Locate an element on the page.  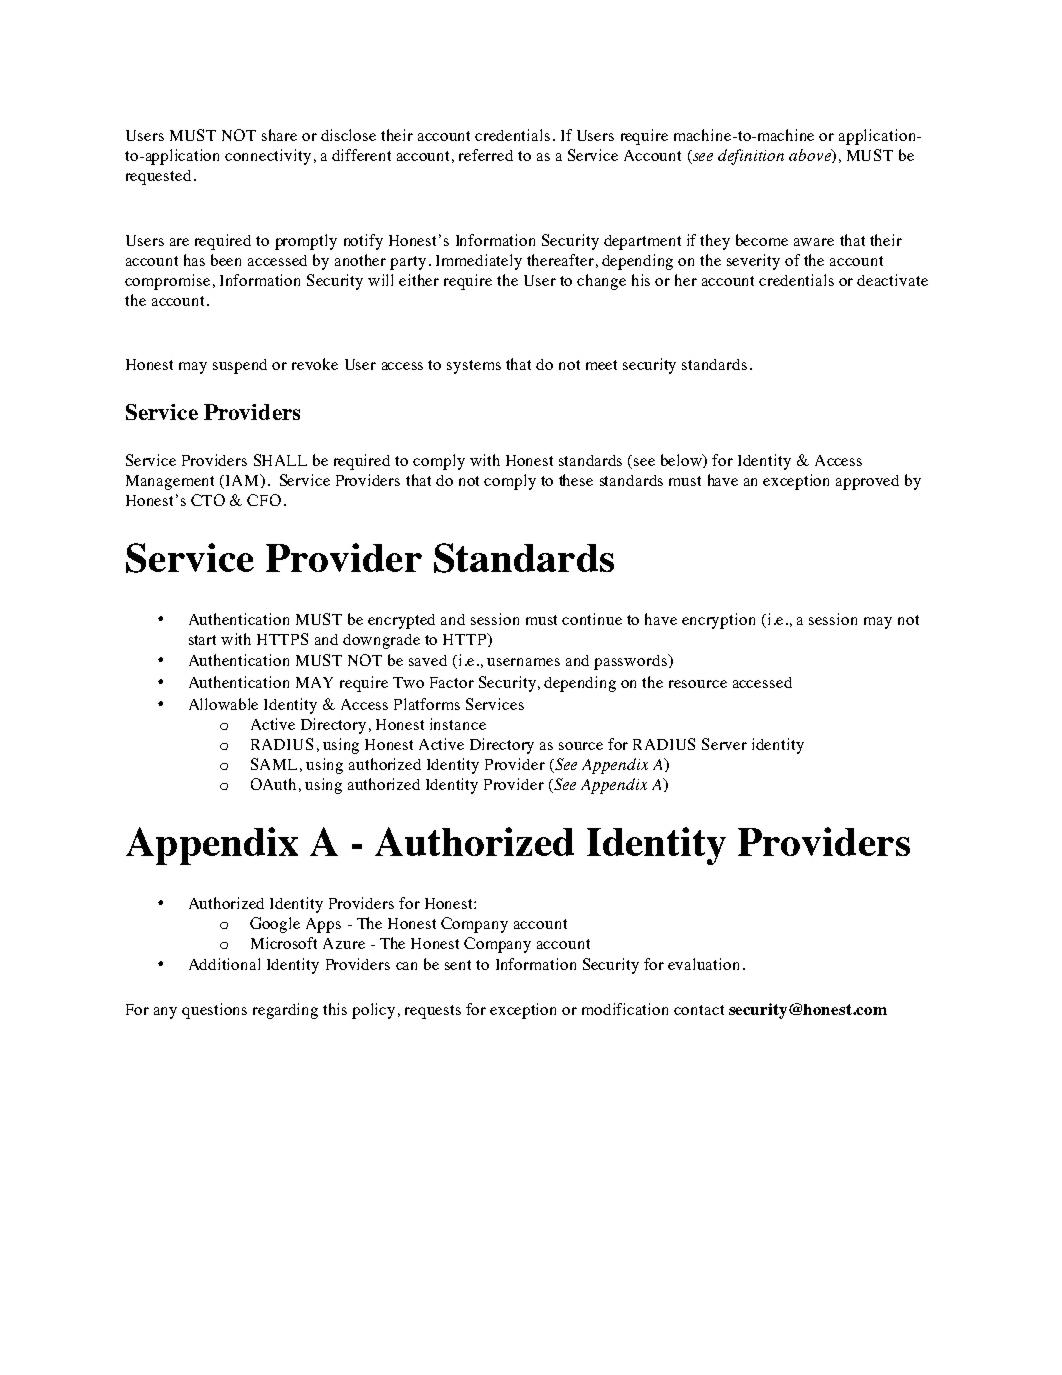
Allowable is located at coordinates (223, 704).
